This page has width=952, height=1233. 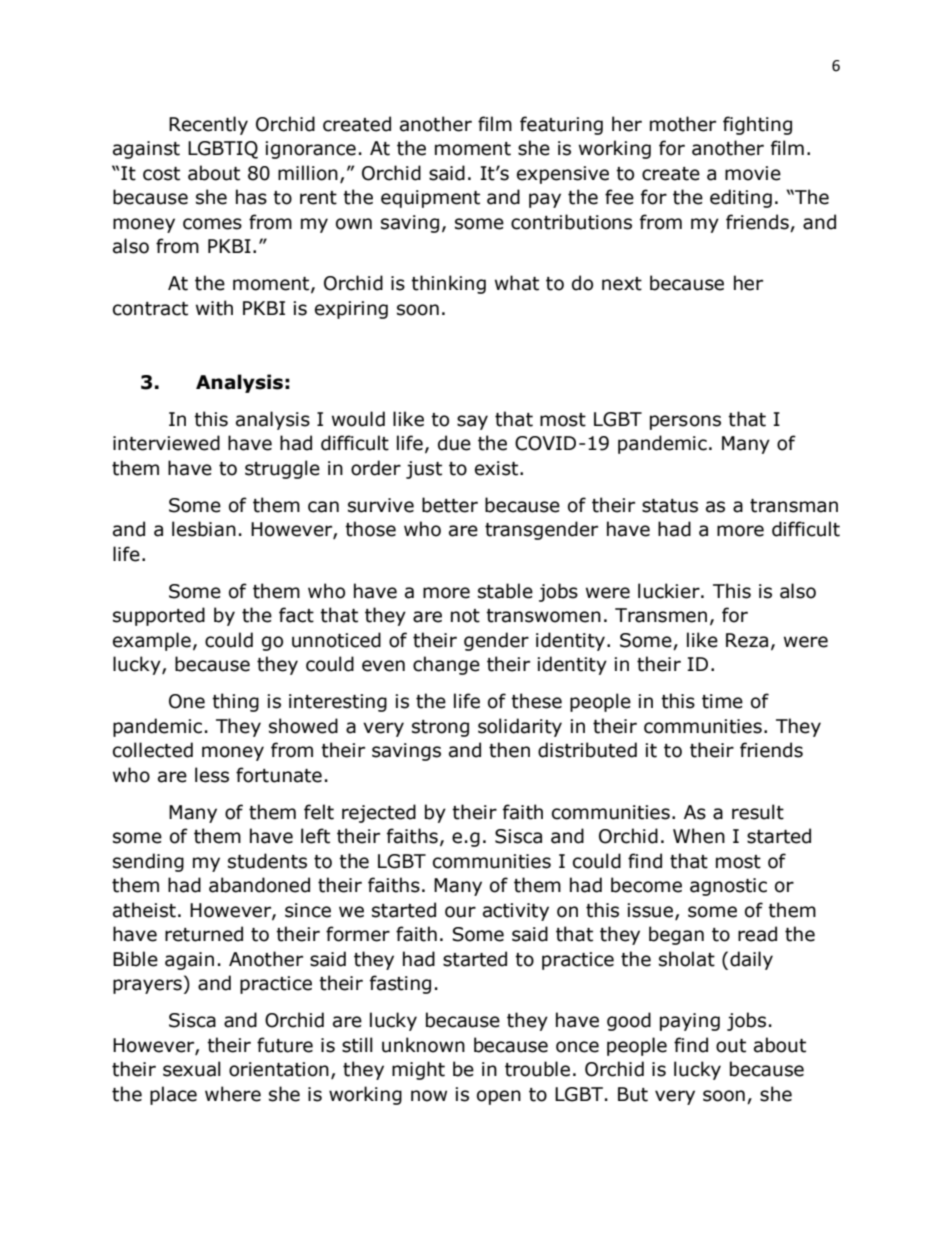 I want to click on paying, so click(x=690, y=1022).
